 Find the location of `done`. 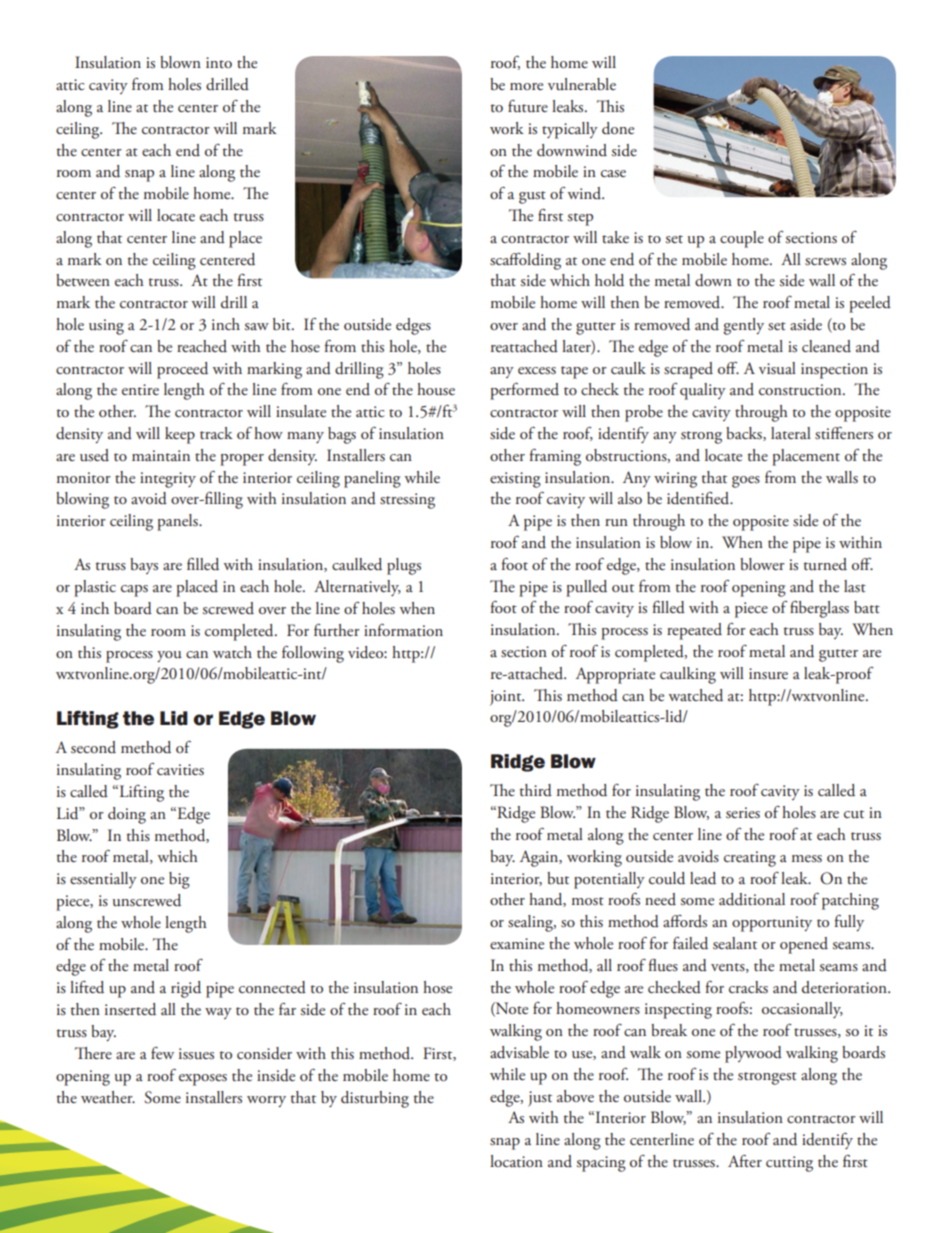

done is located at coordinates (618, 128).
